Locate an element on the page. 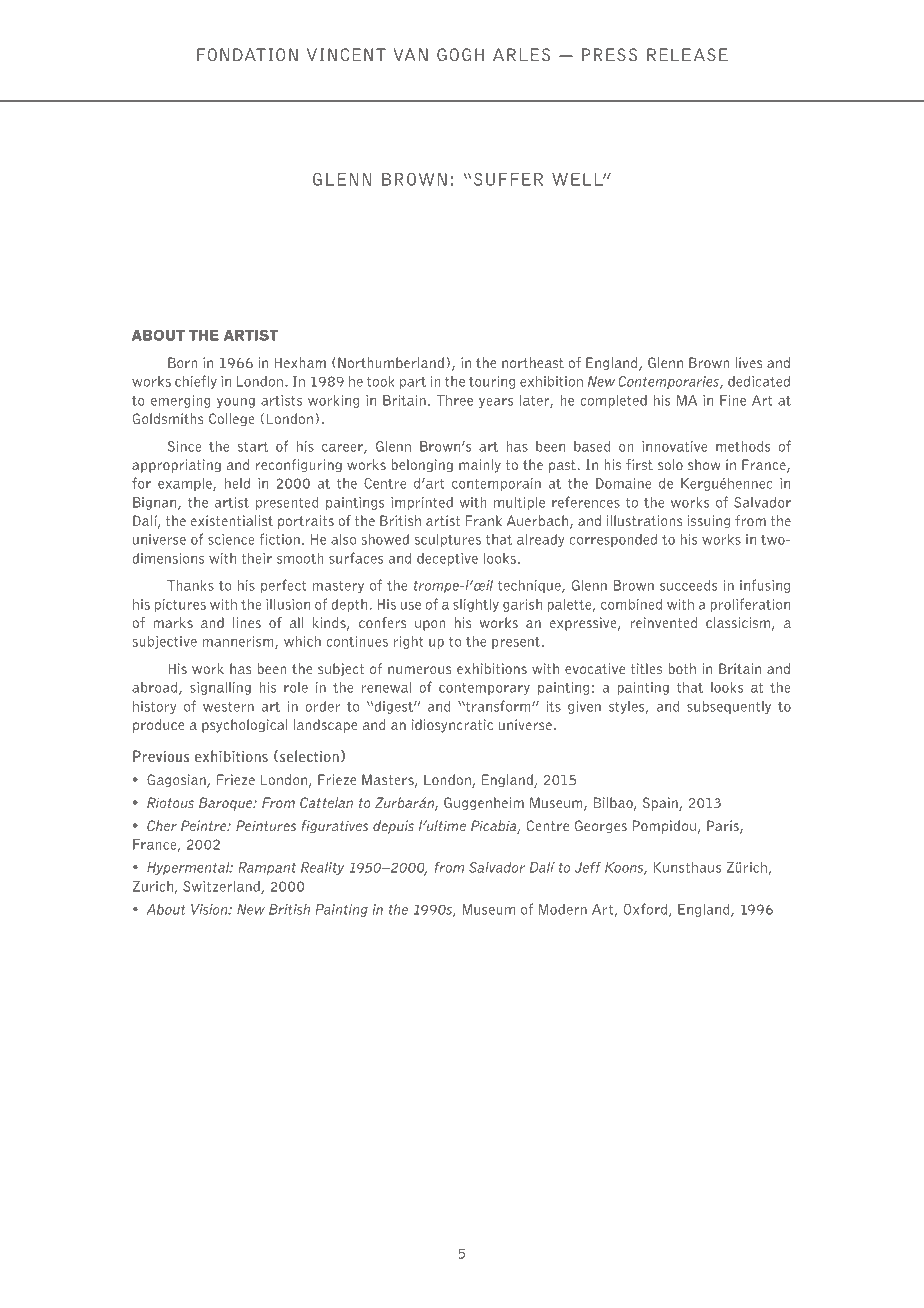 This document has height=1308, width=924. lives is located at coordinates (748, 362).
